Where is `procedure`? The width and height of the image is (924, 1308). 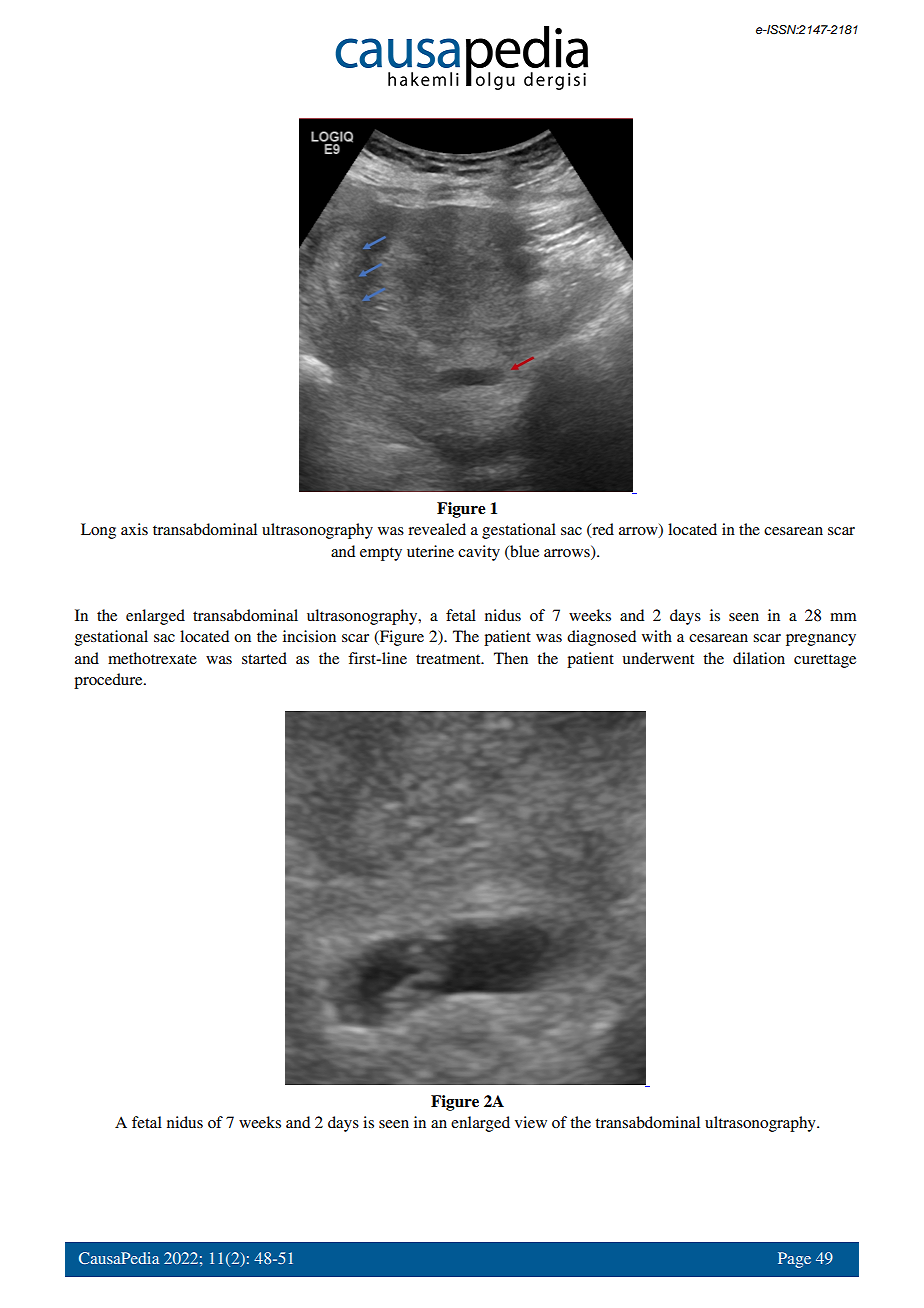 procedure is located at coordinates (109, 681).
